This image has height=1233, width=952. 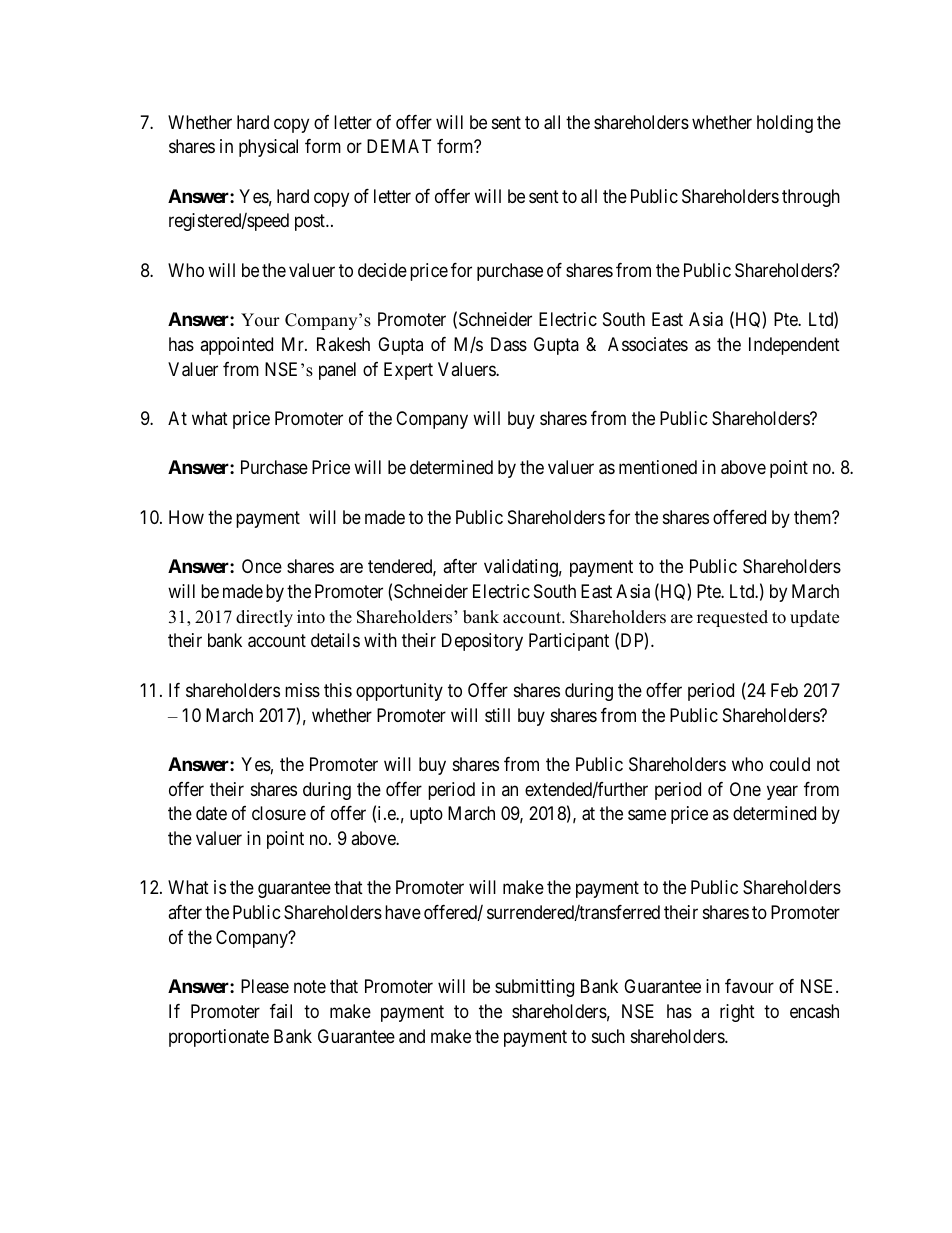 I want to click on Once, so click(x=262, y=566).
